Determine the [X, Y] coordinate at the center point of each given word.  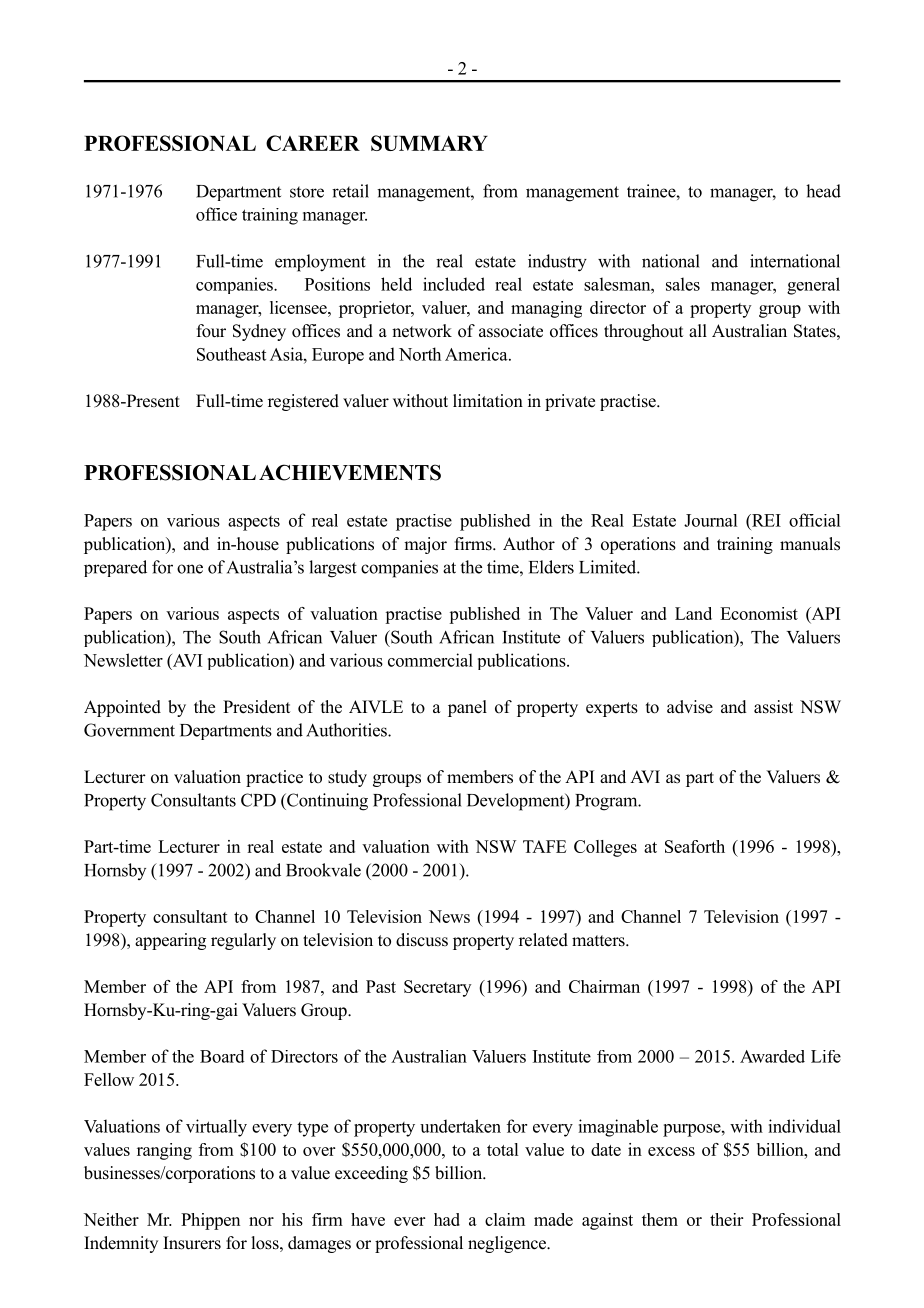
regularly [243, 941]
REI [765, 520]
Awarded [772, 1056]
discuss [422, 940]
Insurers [192, 1243]
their [726, 1219]
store [307, 192]
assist [773, 707]
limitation [488, 401]
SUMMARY [429, 143]
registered [303, 402]
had [447, 1219]
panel [467, 708]
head [823, 191]
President [256, 707]
